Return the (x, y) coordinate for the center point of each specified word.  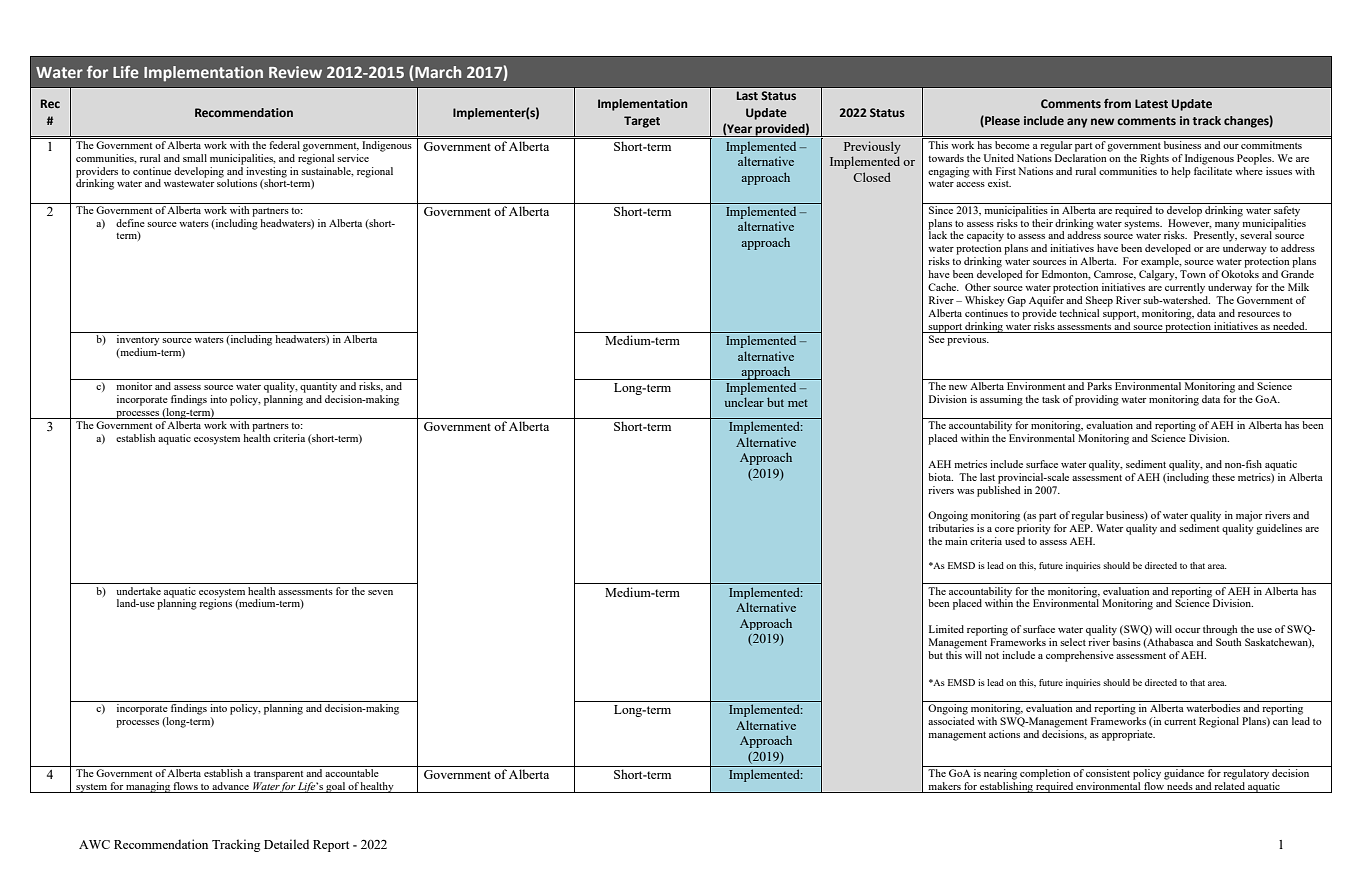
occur (1187, 630)
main (956, 541)
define (130, 223)
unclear (744, 402)
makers (944, 787)
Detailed (286, 844)
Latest (1151, 103)
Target (642, 122)
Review (295, 72)
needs (1180, 787)
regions (215, 603)
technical (1079, 313)
